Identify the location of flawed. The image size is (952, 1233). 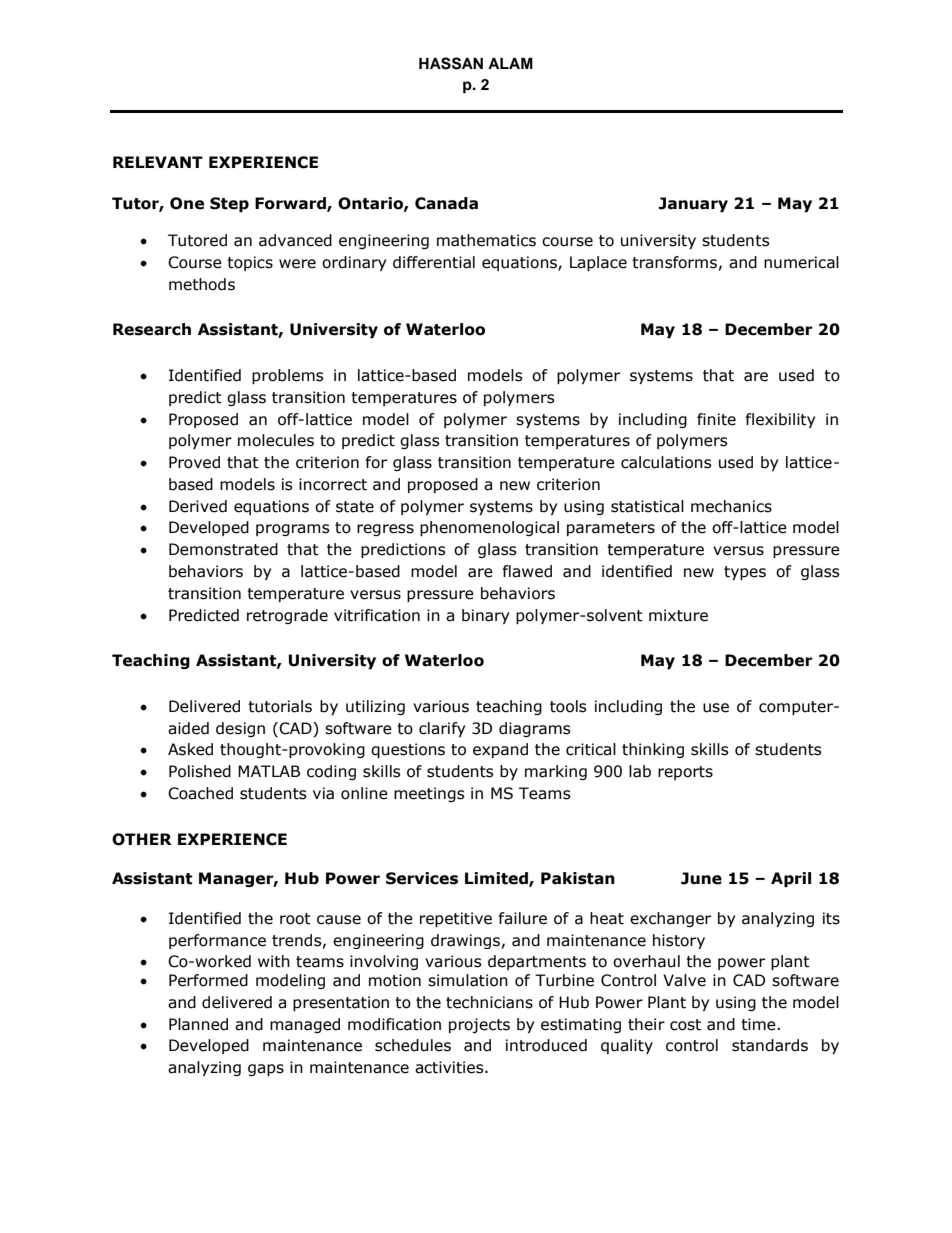
(527, 571).
